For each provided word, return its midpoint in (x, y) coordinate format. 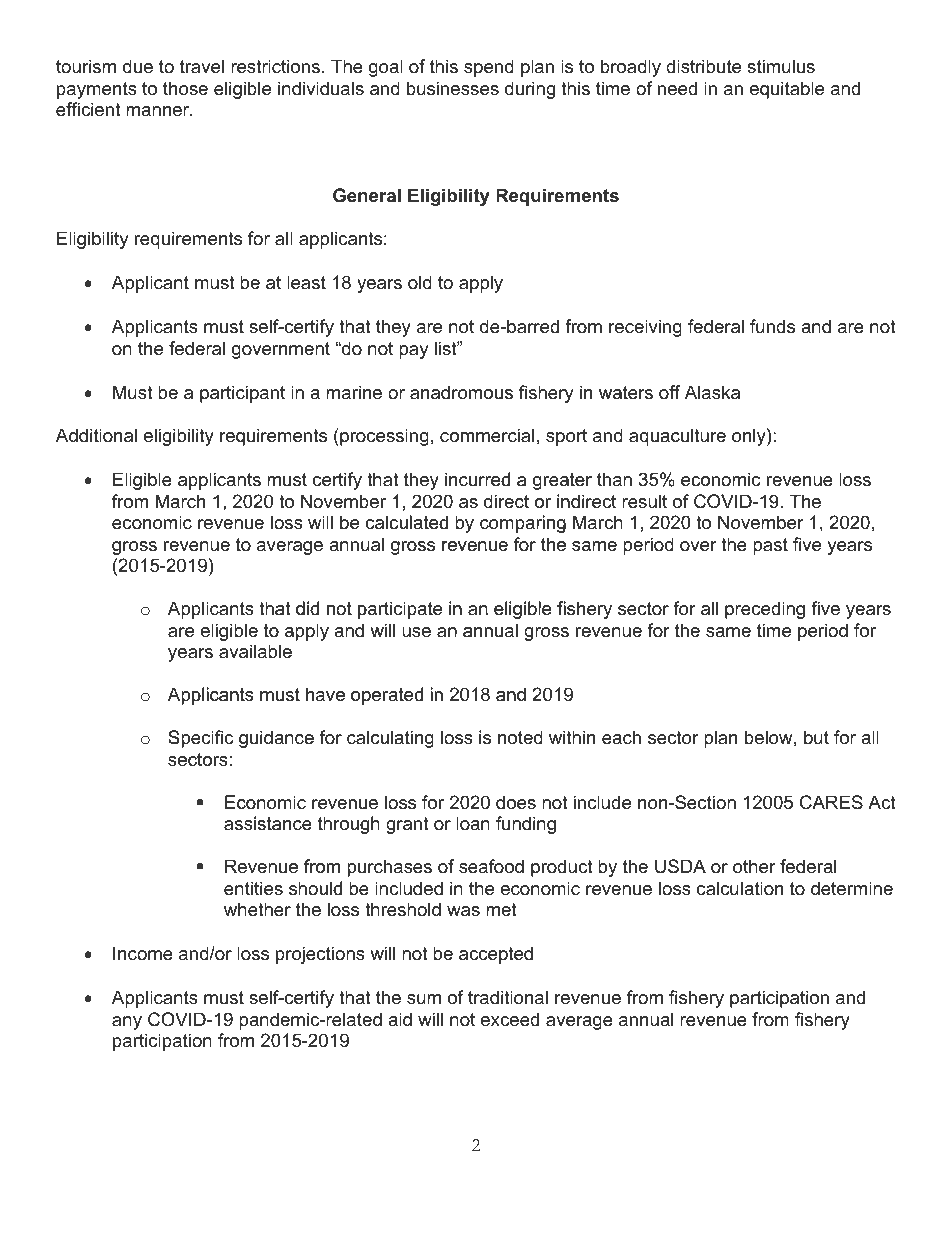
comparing (523, 524)
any (127, 1023)
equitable (787, 90)
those (185, 88)
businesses (453, 88)
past (770, 546)
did (307, 608)
